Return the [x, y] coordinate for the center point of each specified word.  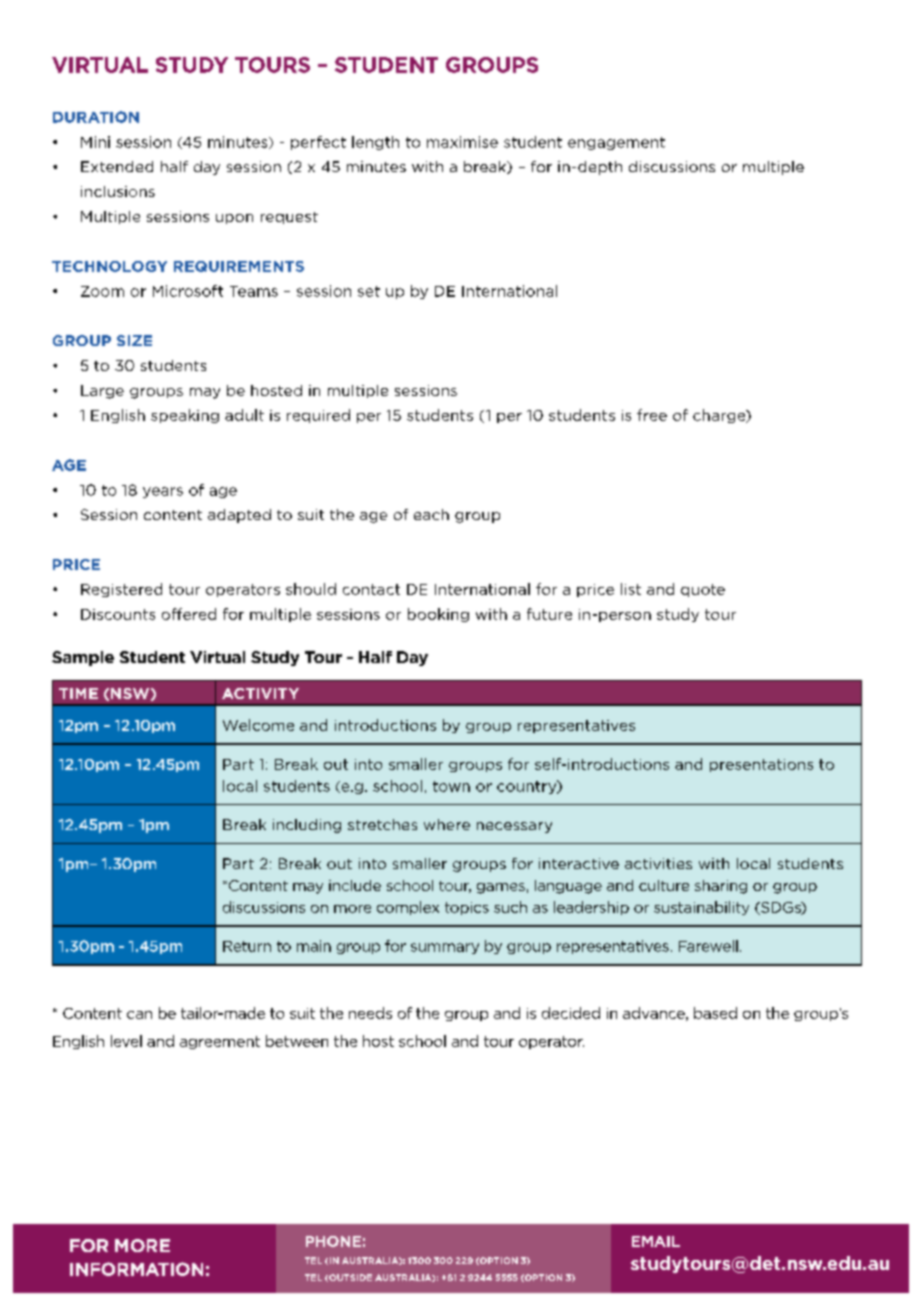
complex [408, 908]
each [431, 514]
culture [664, 885]
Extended [117, 166]
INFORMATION [136, 1269]
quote [703, 590]
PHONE [333, 1241]
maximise [462, 142]
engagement [616, 143]
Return [247, 946]
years [163, 492]
